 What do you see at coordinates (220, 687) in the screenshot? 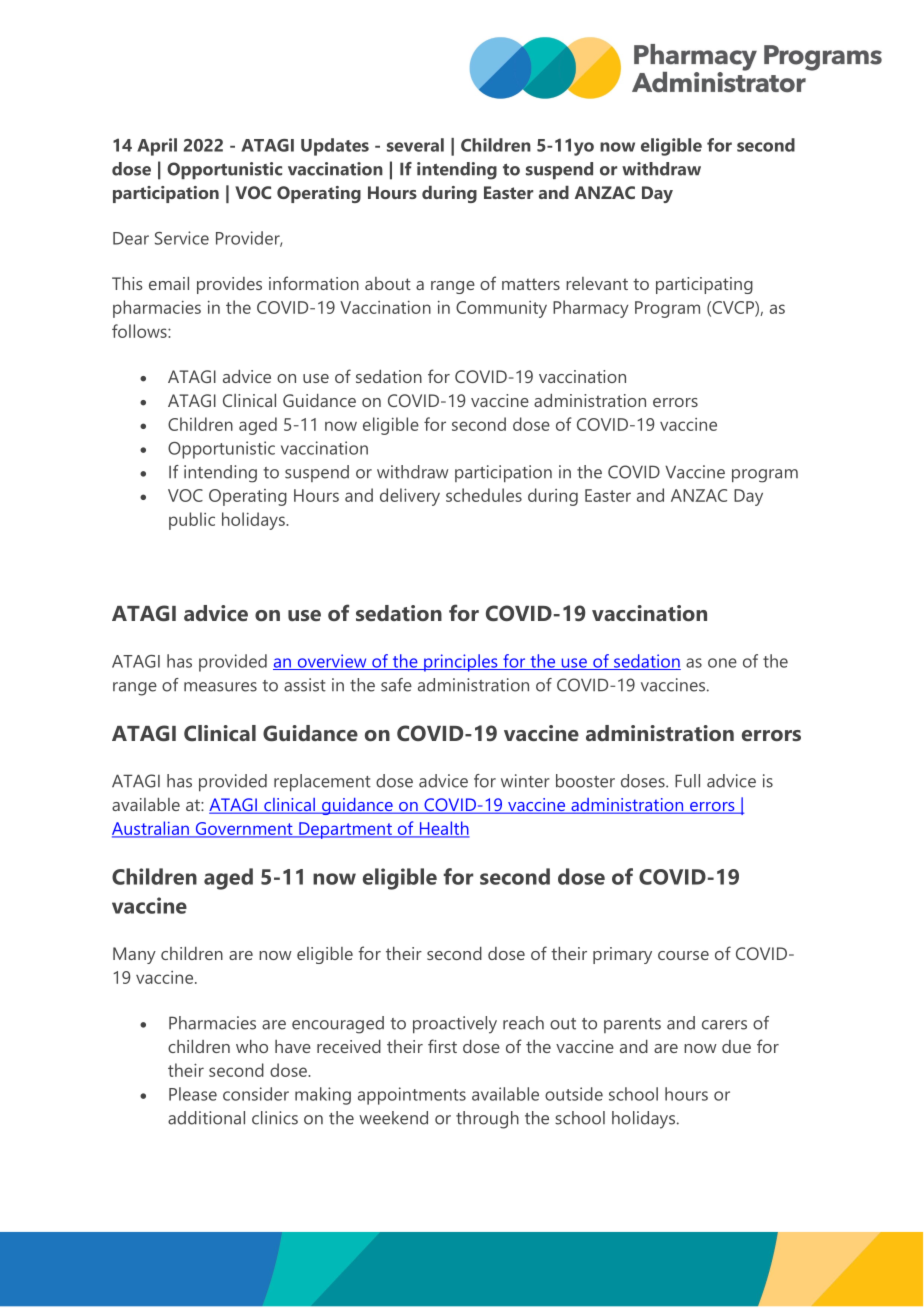
I see `measures` at bounding box center [220, 687].
